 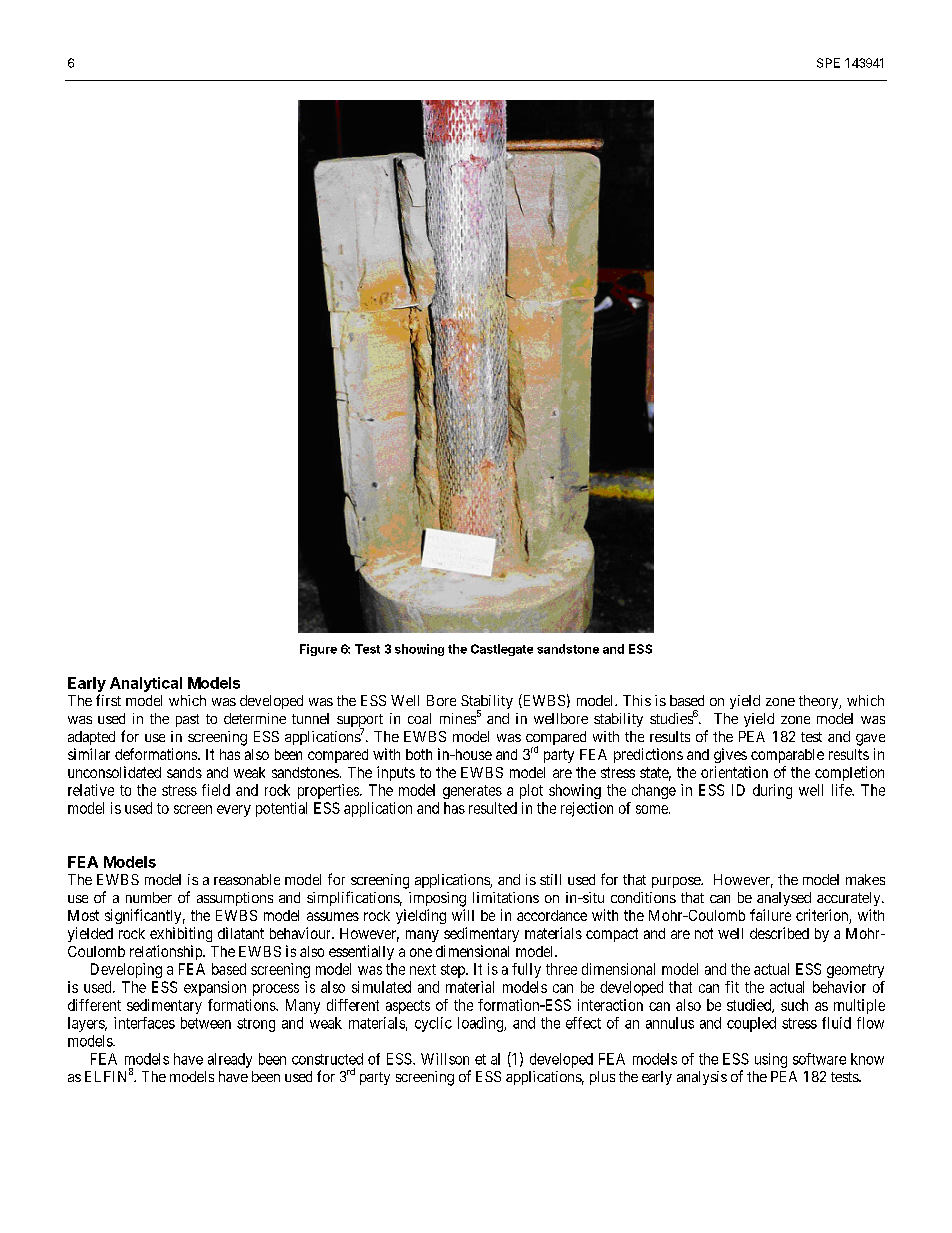 I want to click on plus, so click(x=602, y=1078).
